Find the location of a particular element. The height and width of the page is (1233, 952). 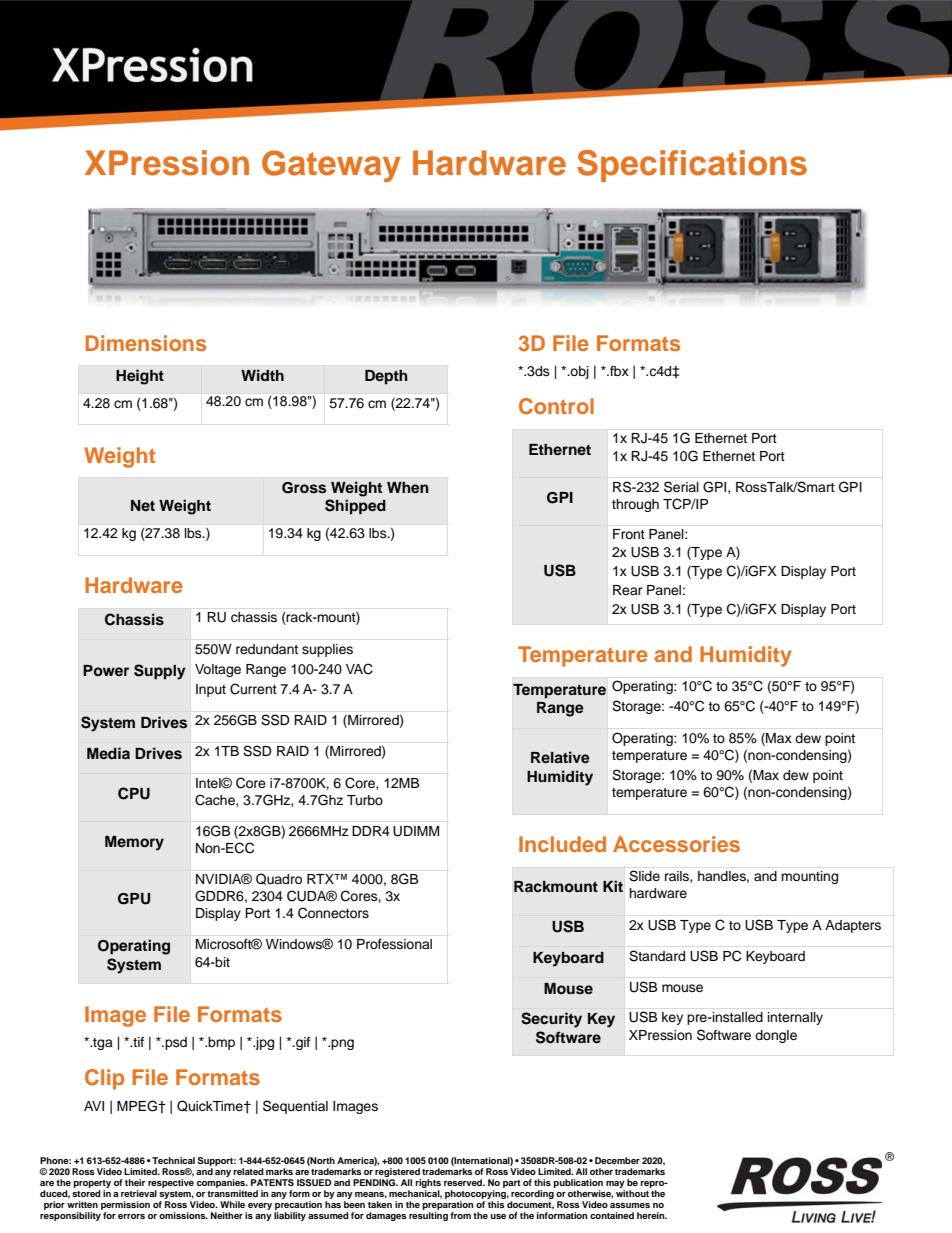

fbx is located at coordinates (618, 371).
